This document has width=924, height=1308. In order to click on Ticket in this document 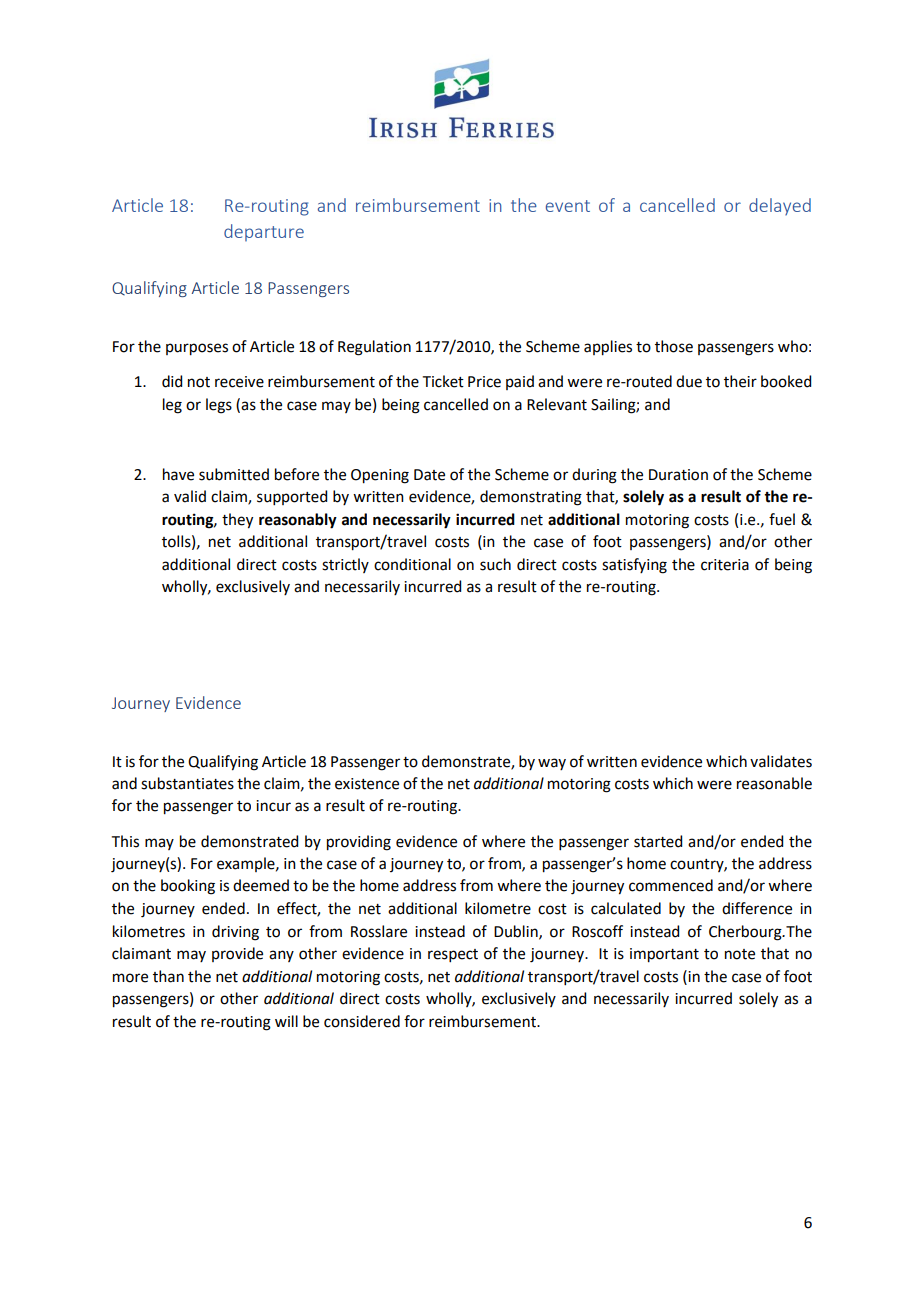, I will do `click(443, 381)`.
